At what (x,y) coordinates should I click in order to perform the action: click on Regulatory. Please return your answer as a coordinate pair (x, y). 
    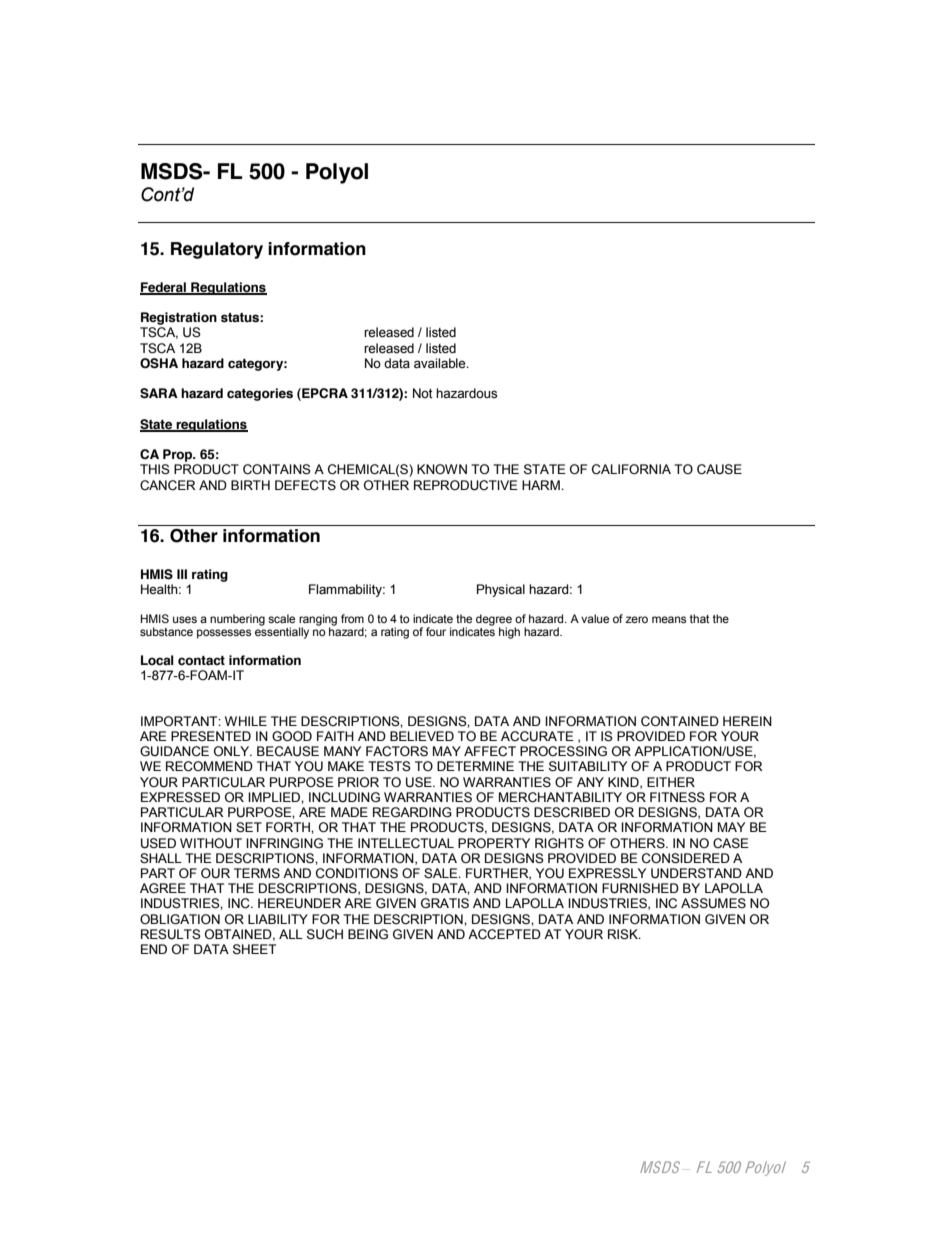
    Looking at the image, I should click on (217, 250).
